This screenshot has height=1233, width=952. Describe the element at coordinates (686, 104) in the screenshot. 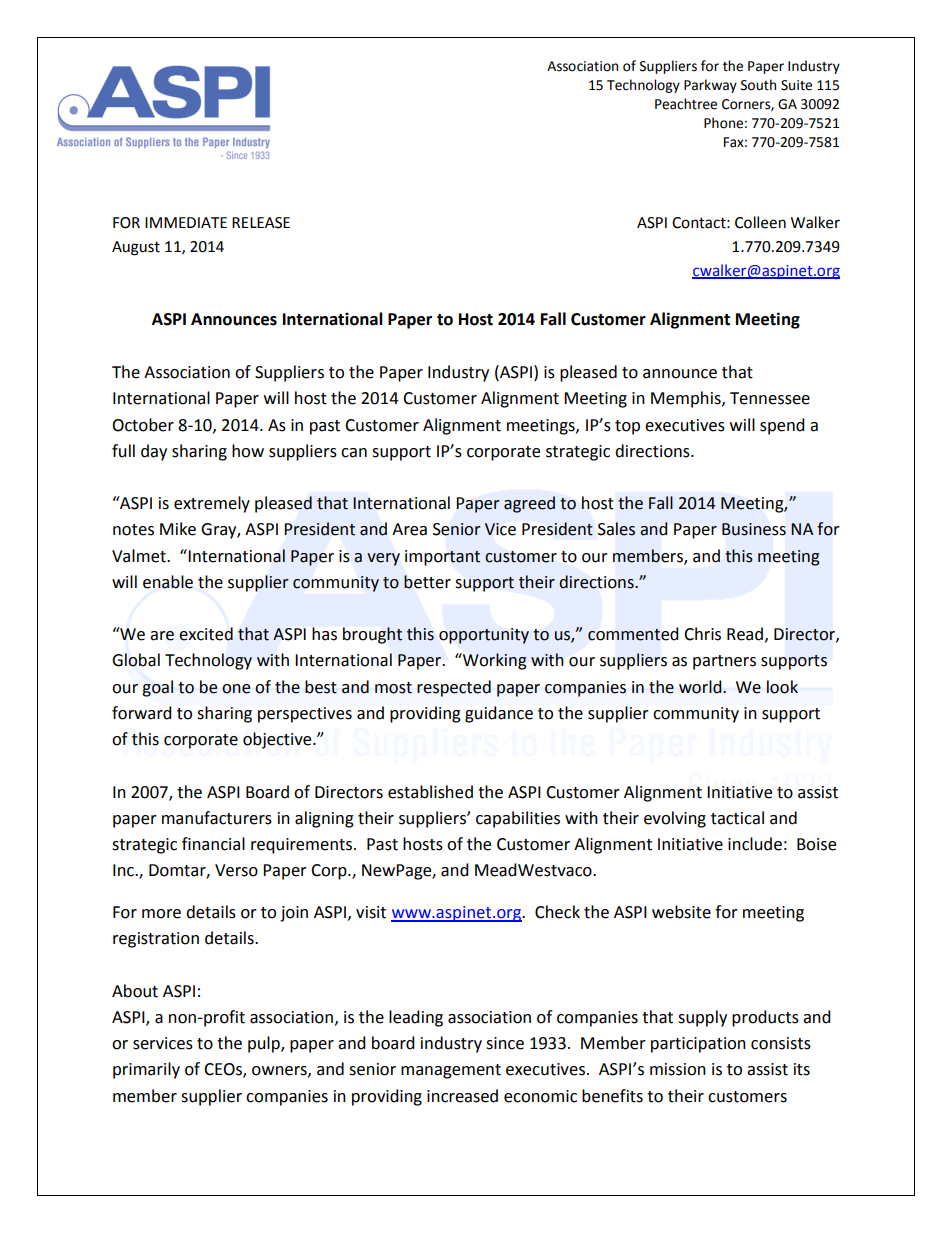

I see `Peachtree` at that location.
